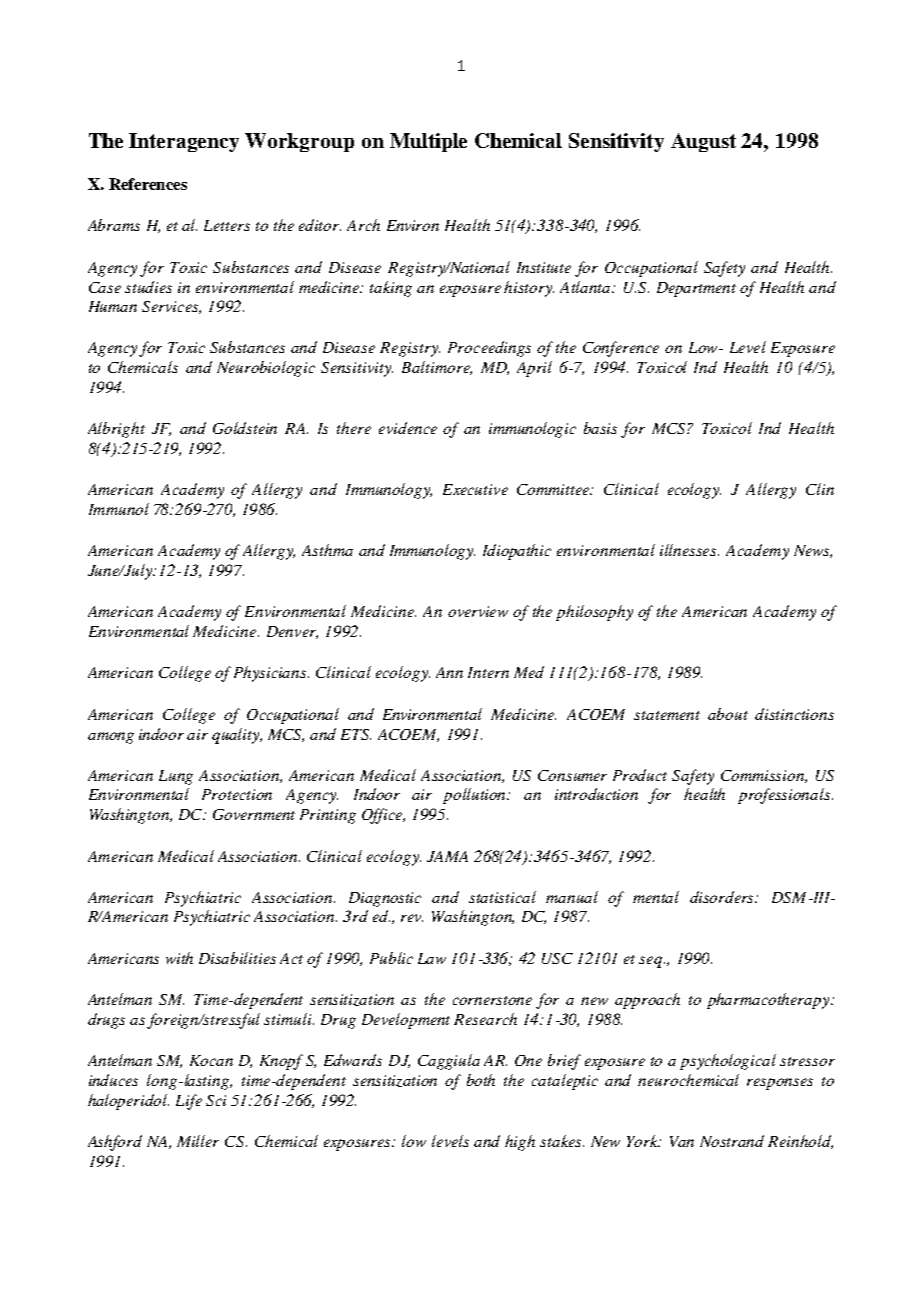 The image size is (924, 1307). I want to click on August, so click(703, 142).
